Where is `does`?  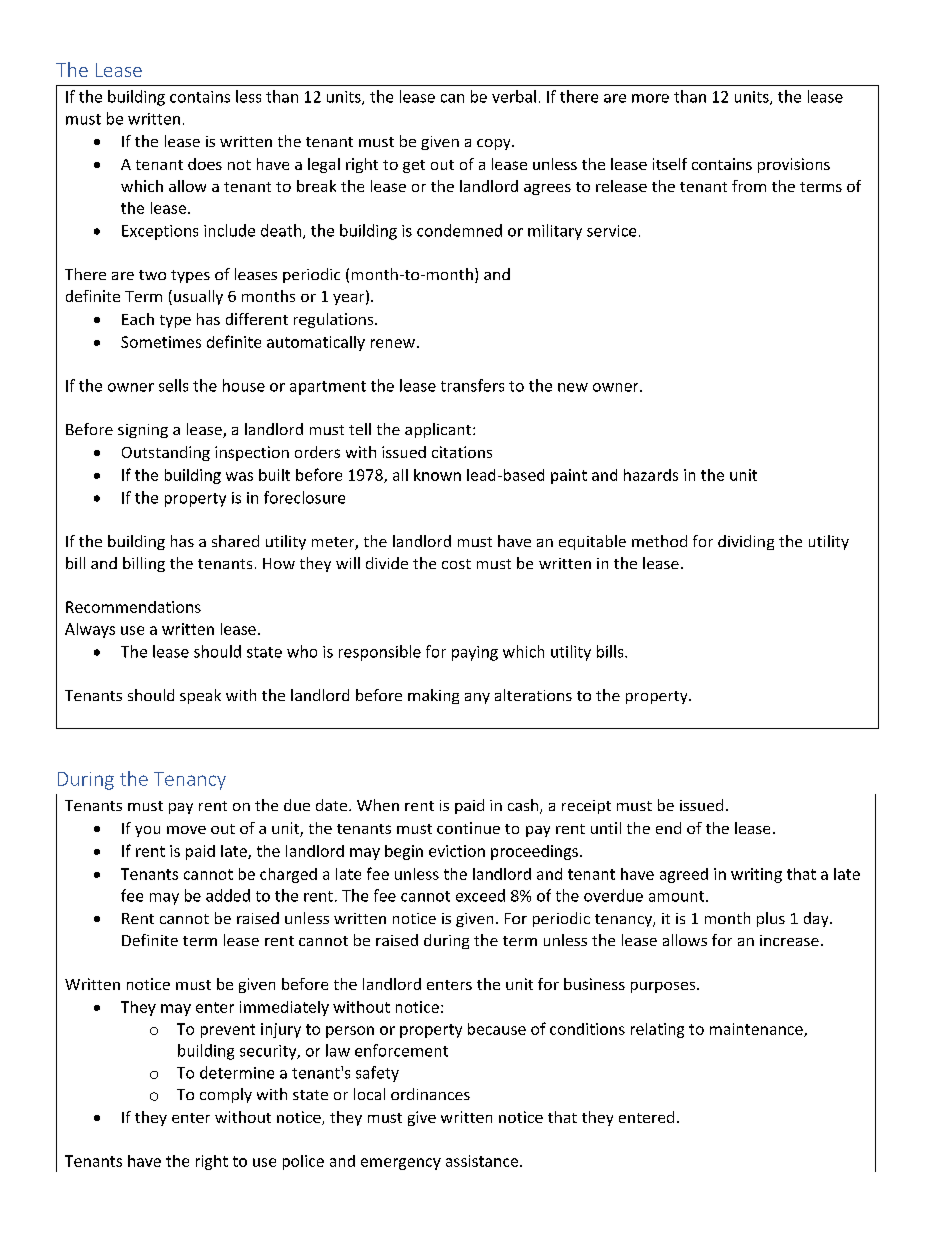
does is located at coordinates (205, 164).
